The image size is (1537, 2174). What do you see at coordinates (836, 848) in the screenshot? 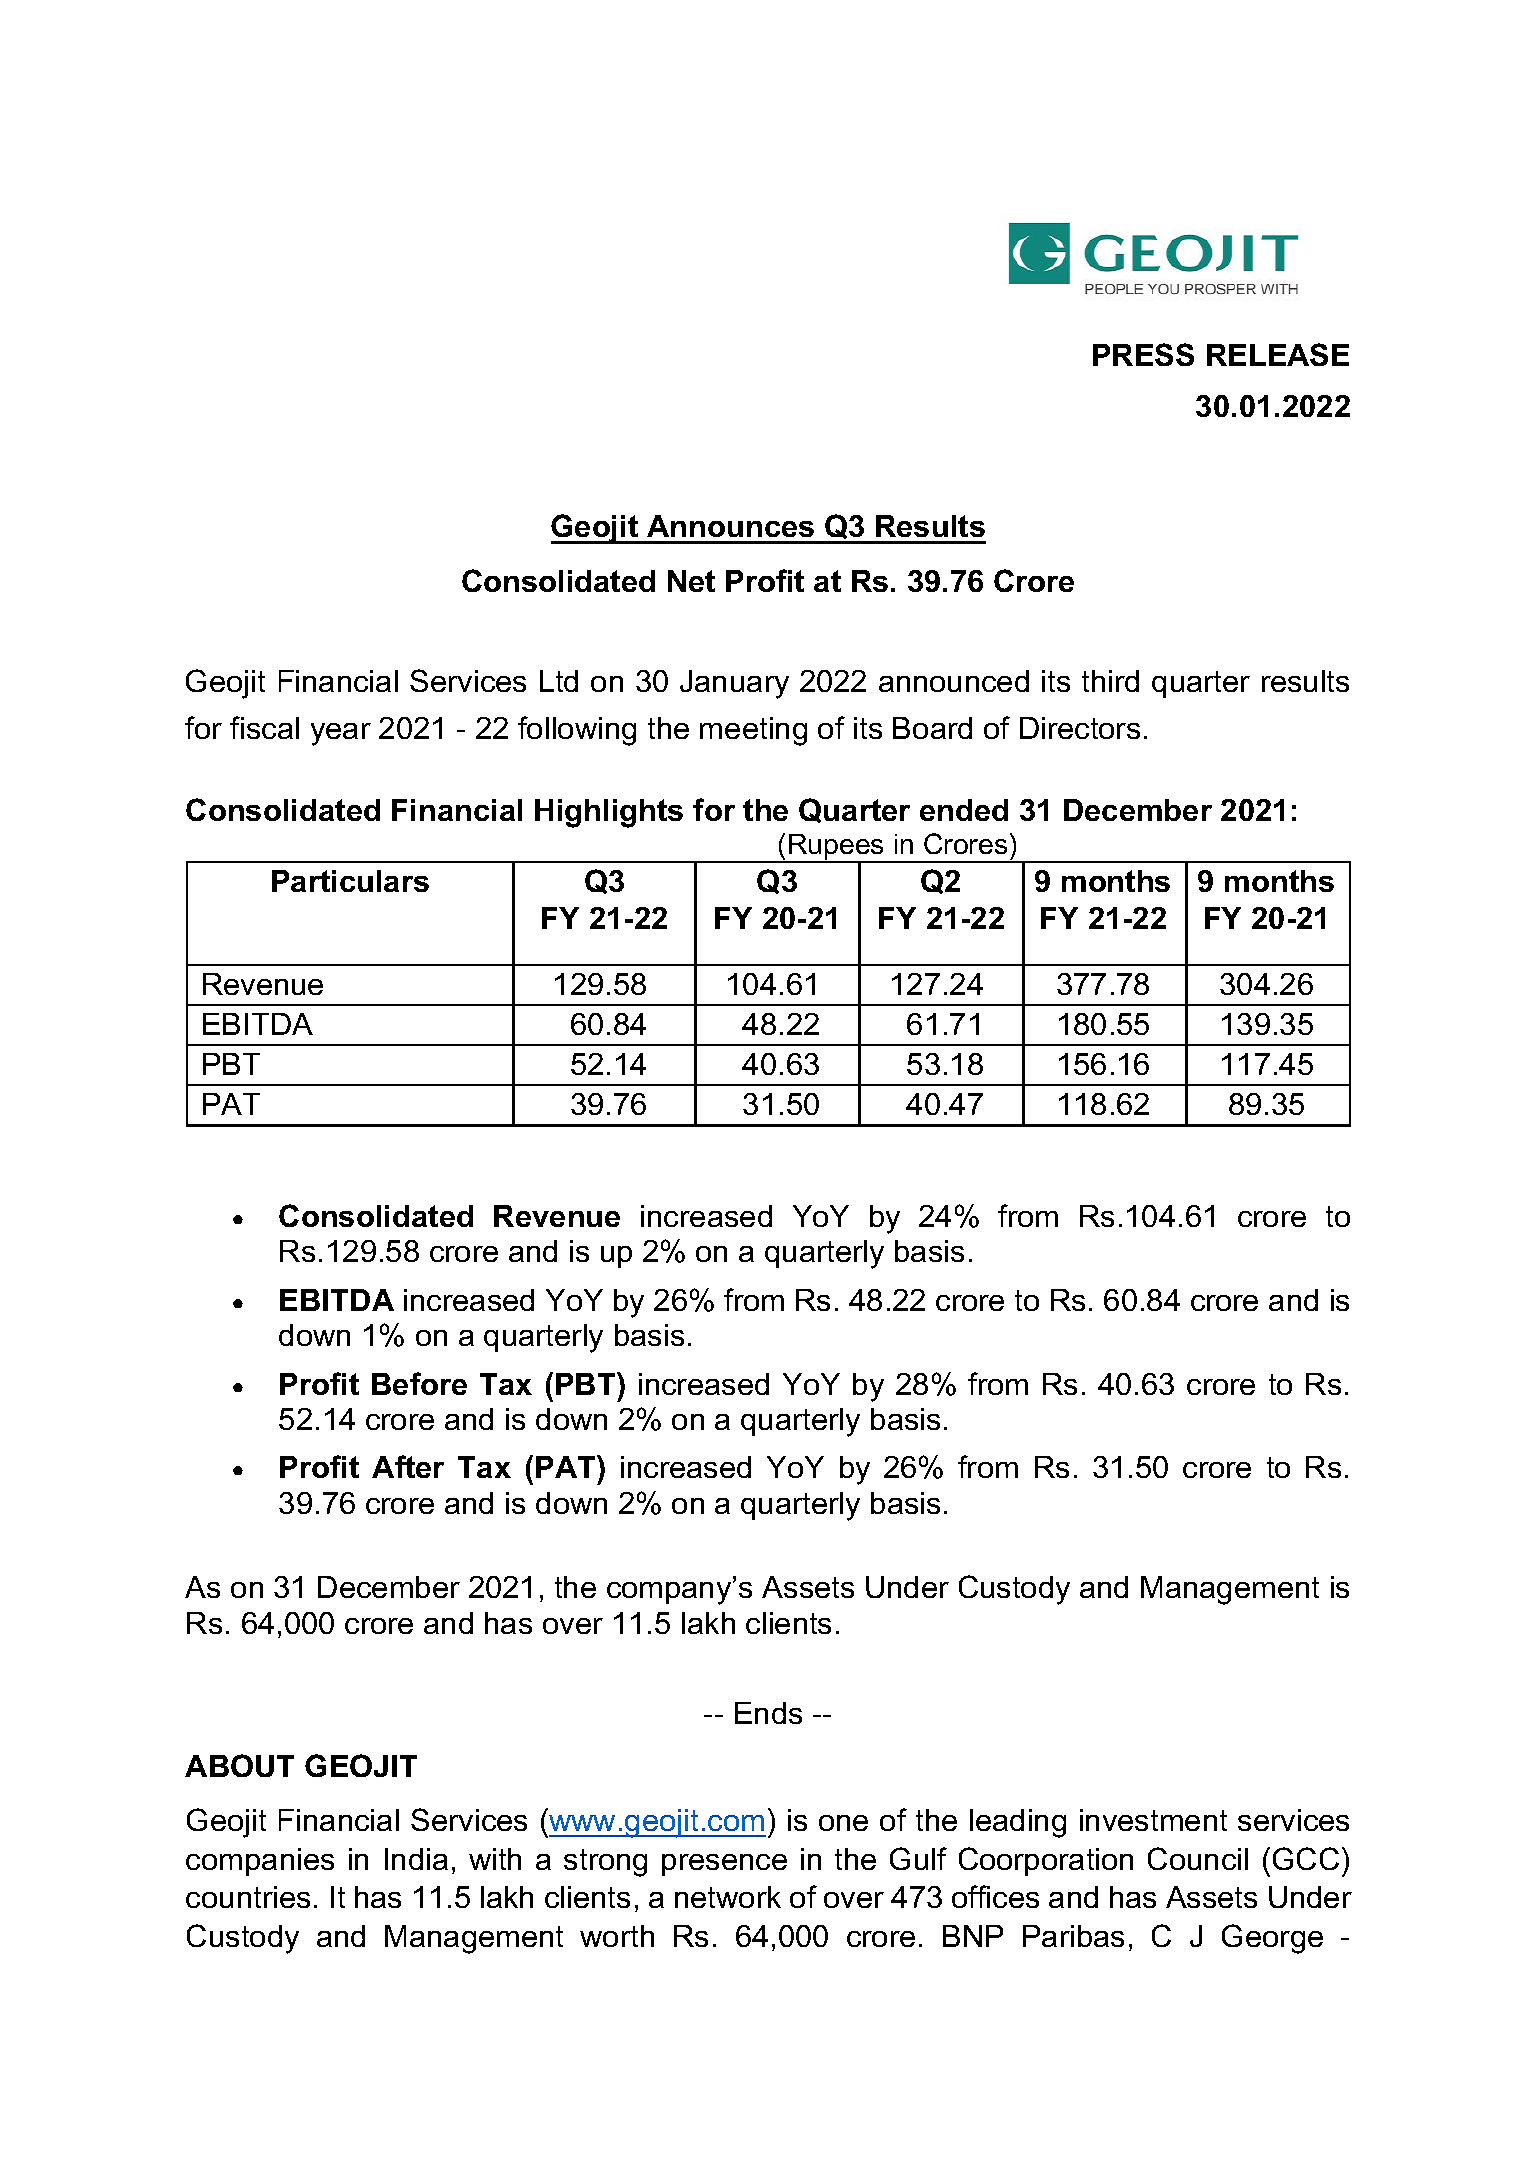
I see `Rupees` at bounding box center [836, 848].
